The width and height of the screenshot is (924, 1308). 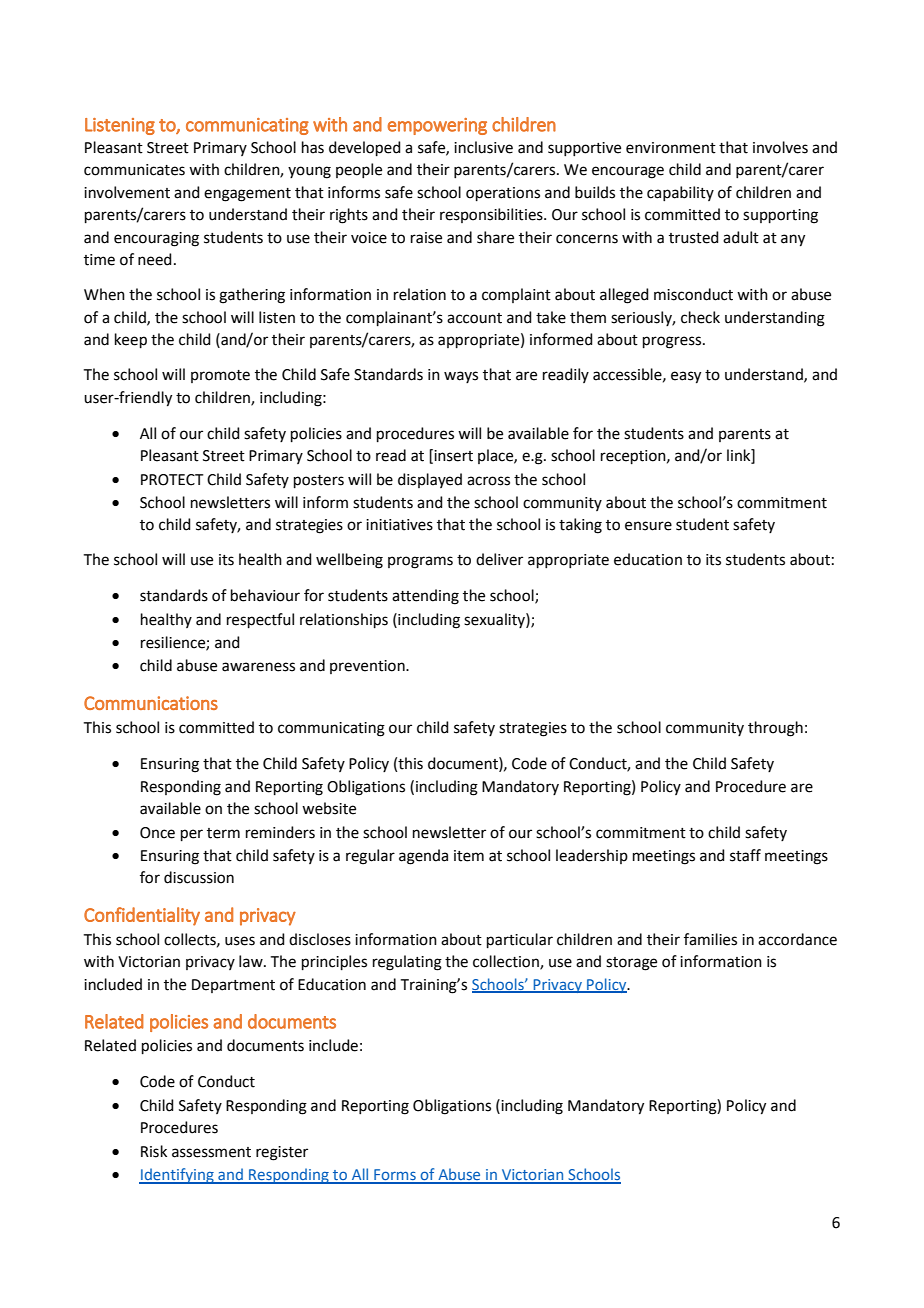 What do you see at coordinates (686, 377) in the screenshot?
I see `easy` at bounding box center [686, 377].
